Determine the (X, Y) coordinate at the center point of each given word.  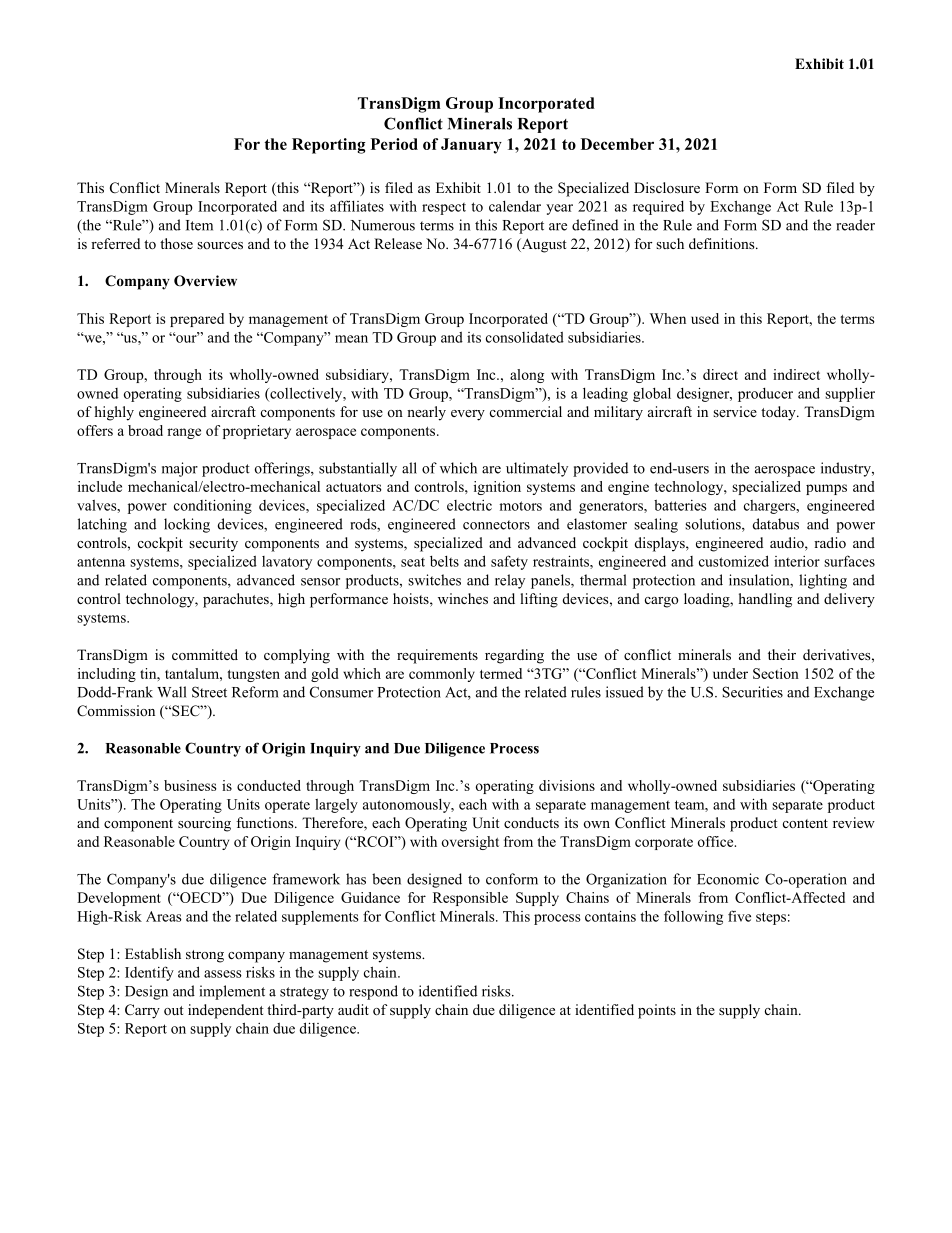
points (657, 1011)
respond (373, 992)
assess (223, 974)
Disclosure (667, 187)
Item (199, 225)
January (471, 146)
